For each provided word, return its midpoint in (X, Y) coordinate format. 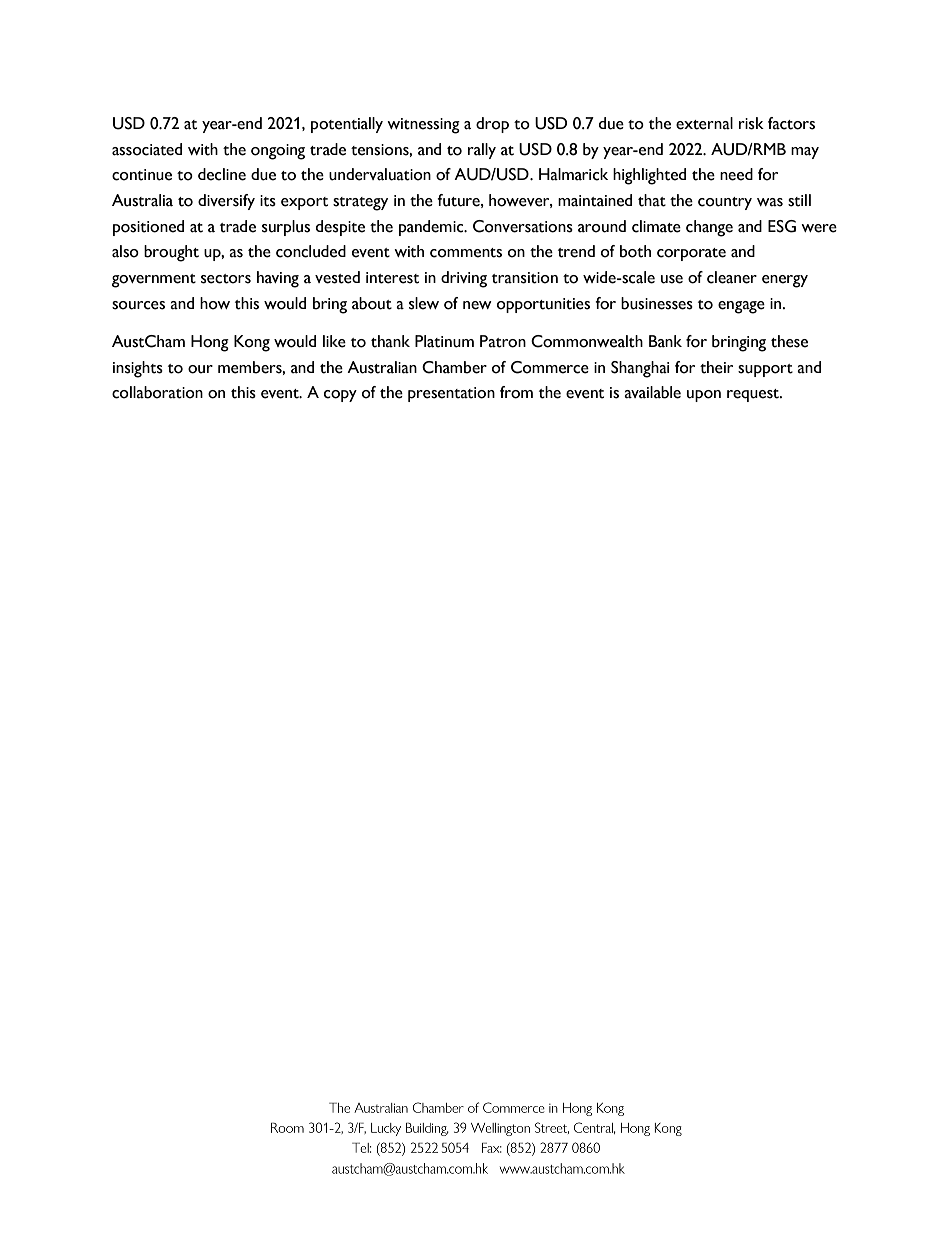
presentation (451, 394)
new (477, 305)
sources (138, 305)
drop (492, 125)
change (709, 228)
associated (147, 149)
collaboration (157, 392)
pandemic (432, 228)
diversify (226, 202)
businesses (657, 303)
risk (751, 123)
